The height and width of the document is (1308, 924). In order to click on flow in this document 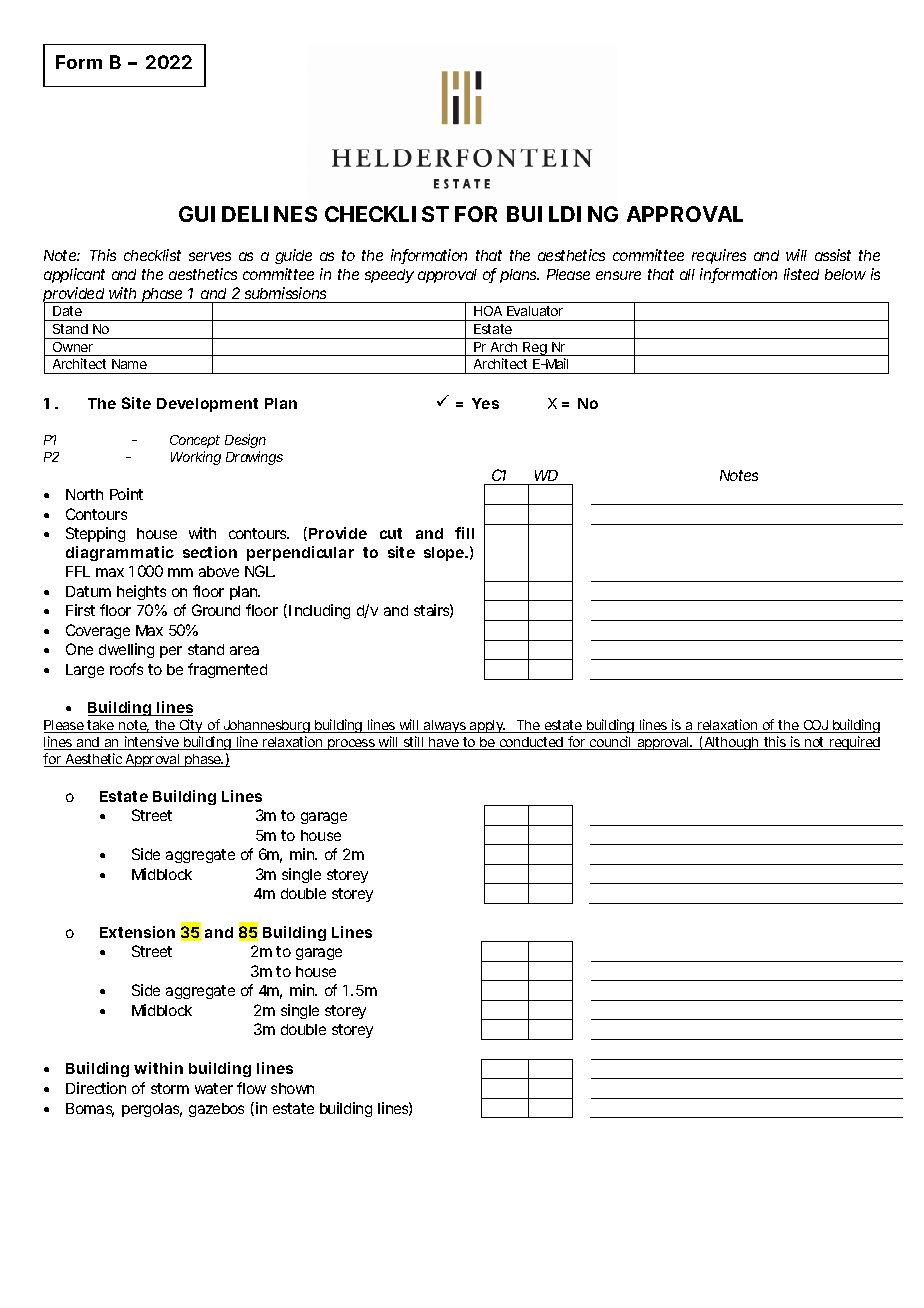, I will do `click(251, 1088)`.
